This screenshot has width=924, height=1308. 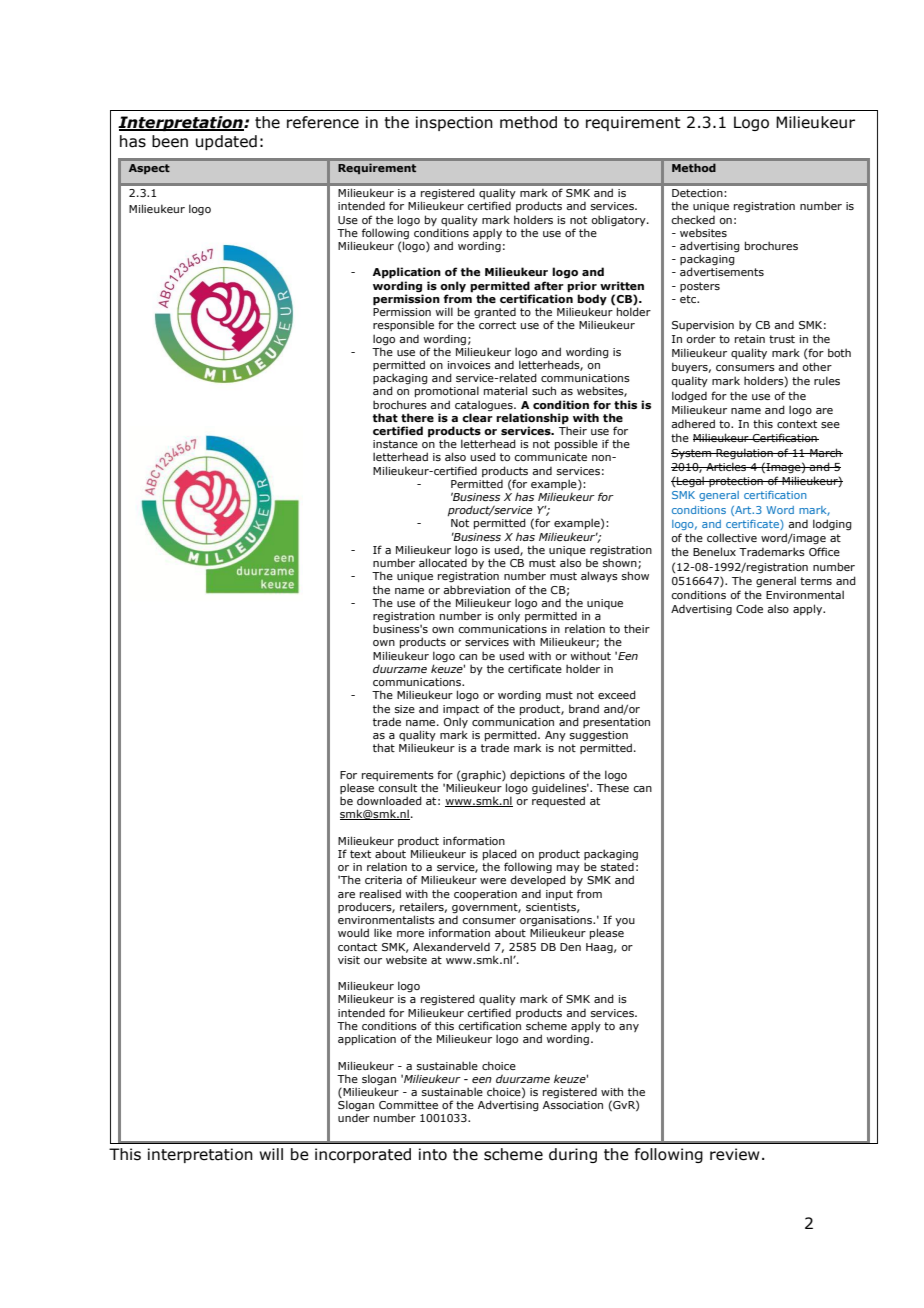 What do you see at coordinates (226, 142) in the screenshot?
I see `updated` at bounding box center [226, 142].
